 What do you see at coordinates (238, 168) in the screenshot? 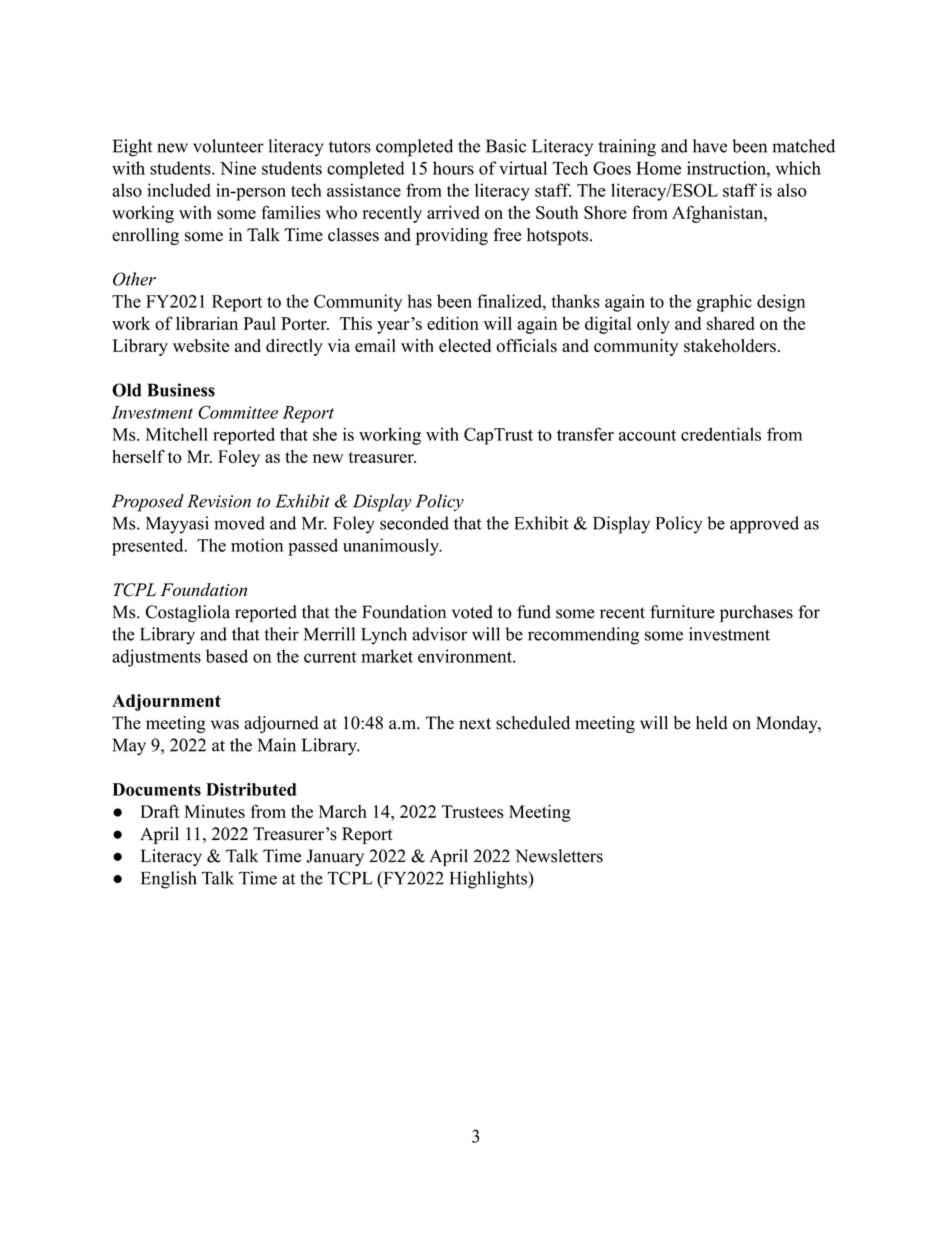
I see `Nine` at bounding box center [238, 168].
